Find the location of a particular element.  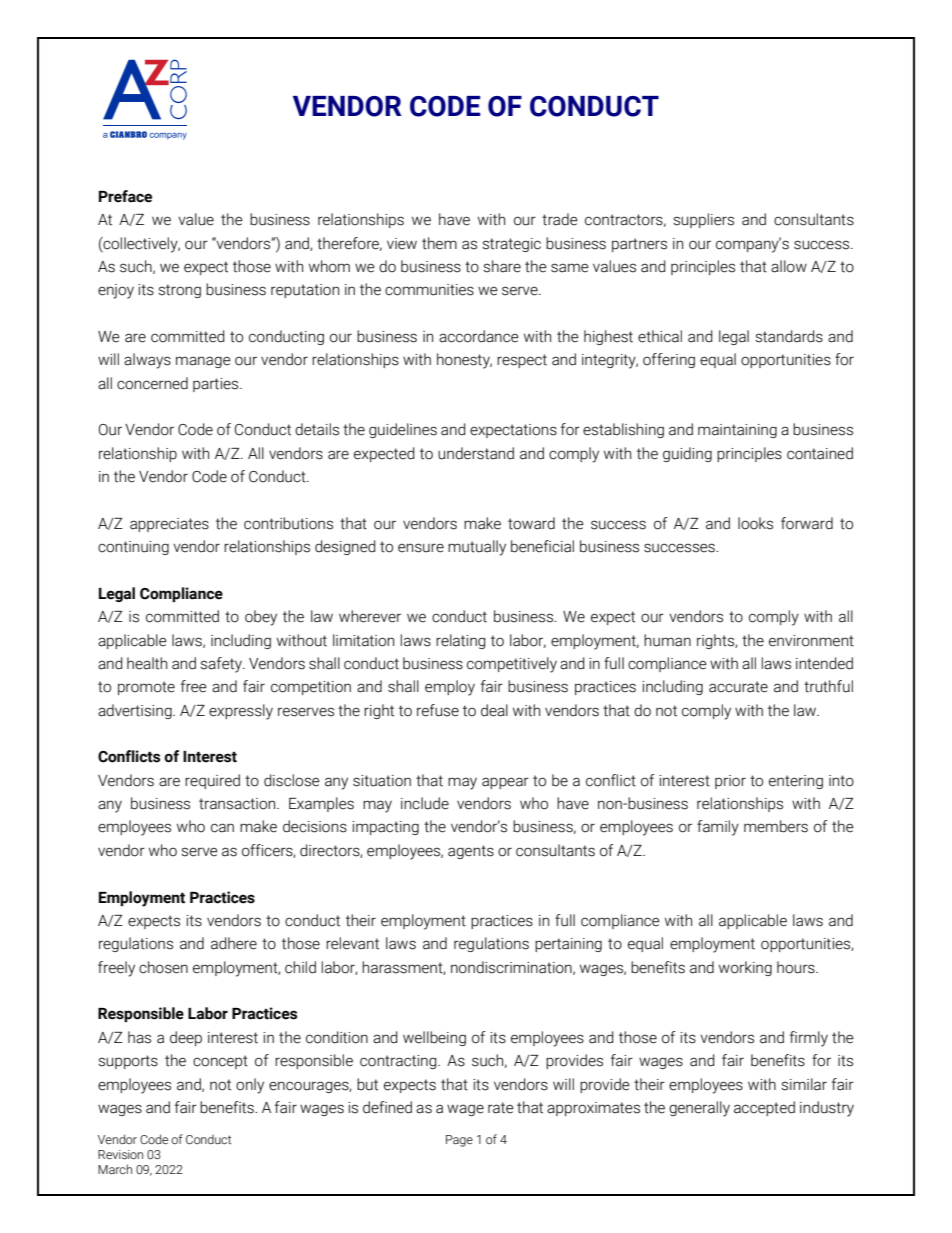

Revision is located at coordinates (120, 1155).
